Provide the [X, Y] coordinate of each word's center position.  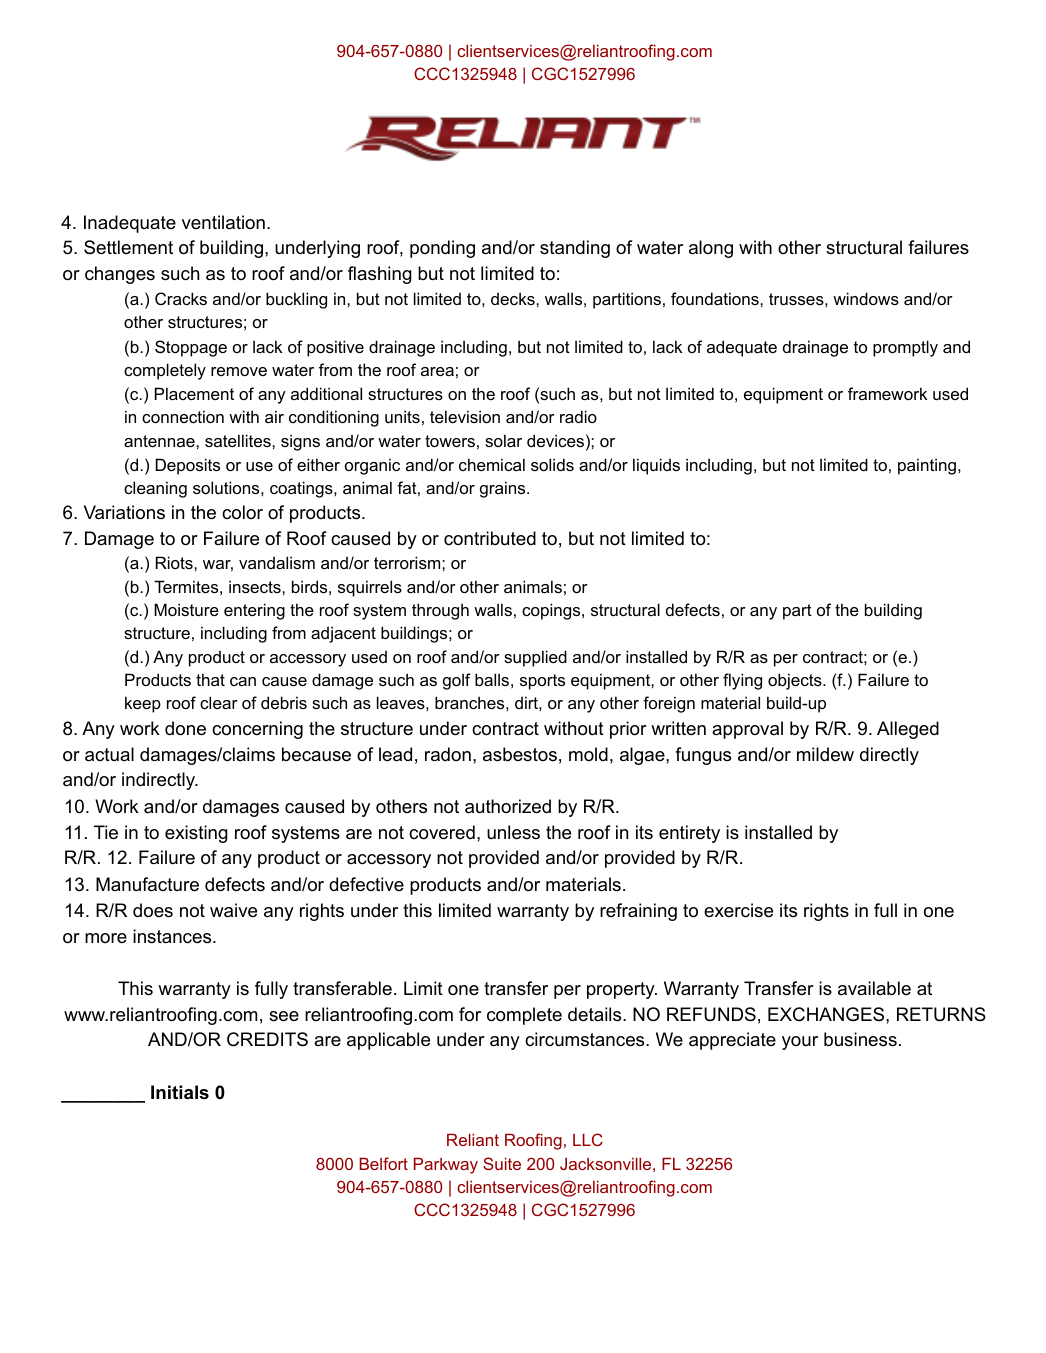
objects [796, 681]
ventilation [223, 222]
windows [866, 298]
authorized [508, 806]
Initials [180, 1092]
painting [927, 466]
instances [173, 936]
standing [575, 249]
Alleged [908, 730]
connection [183, 416]
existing [196, 834]
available [874, 988]
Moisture [186, 609]
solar [503, 440]
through [440, 611]
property [622, 990]
